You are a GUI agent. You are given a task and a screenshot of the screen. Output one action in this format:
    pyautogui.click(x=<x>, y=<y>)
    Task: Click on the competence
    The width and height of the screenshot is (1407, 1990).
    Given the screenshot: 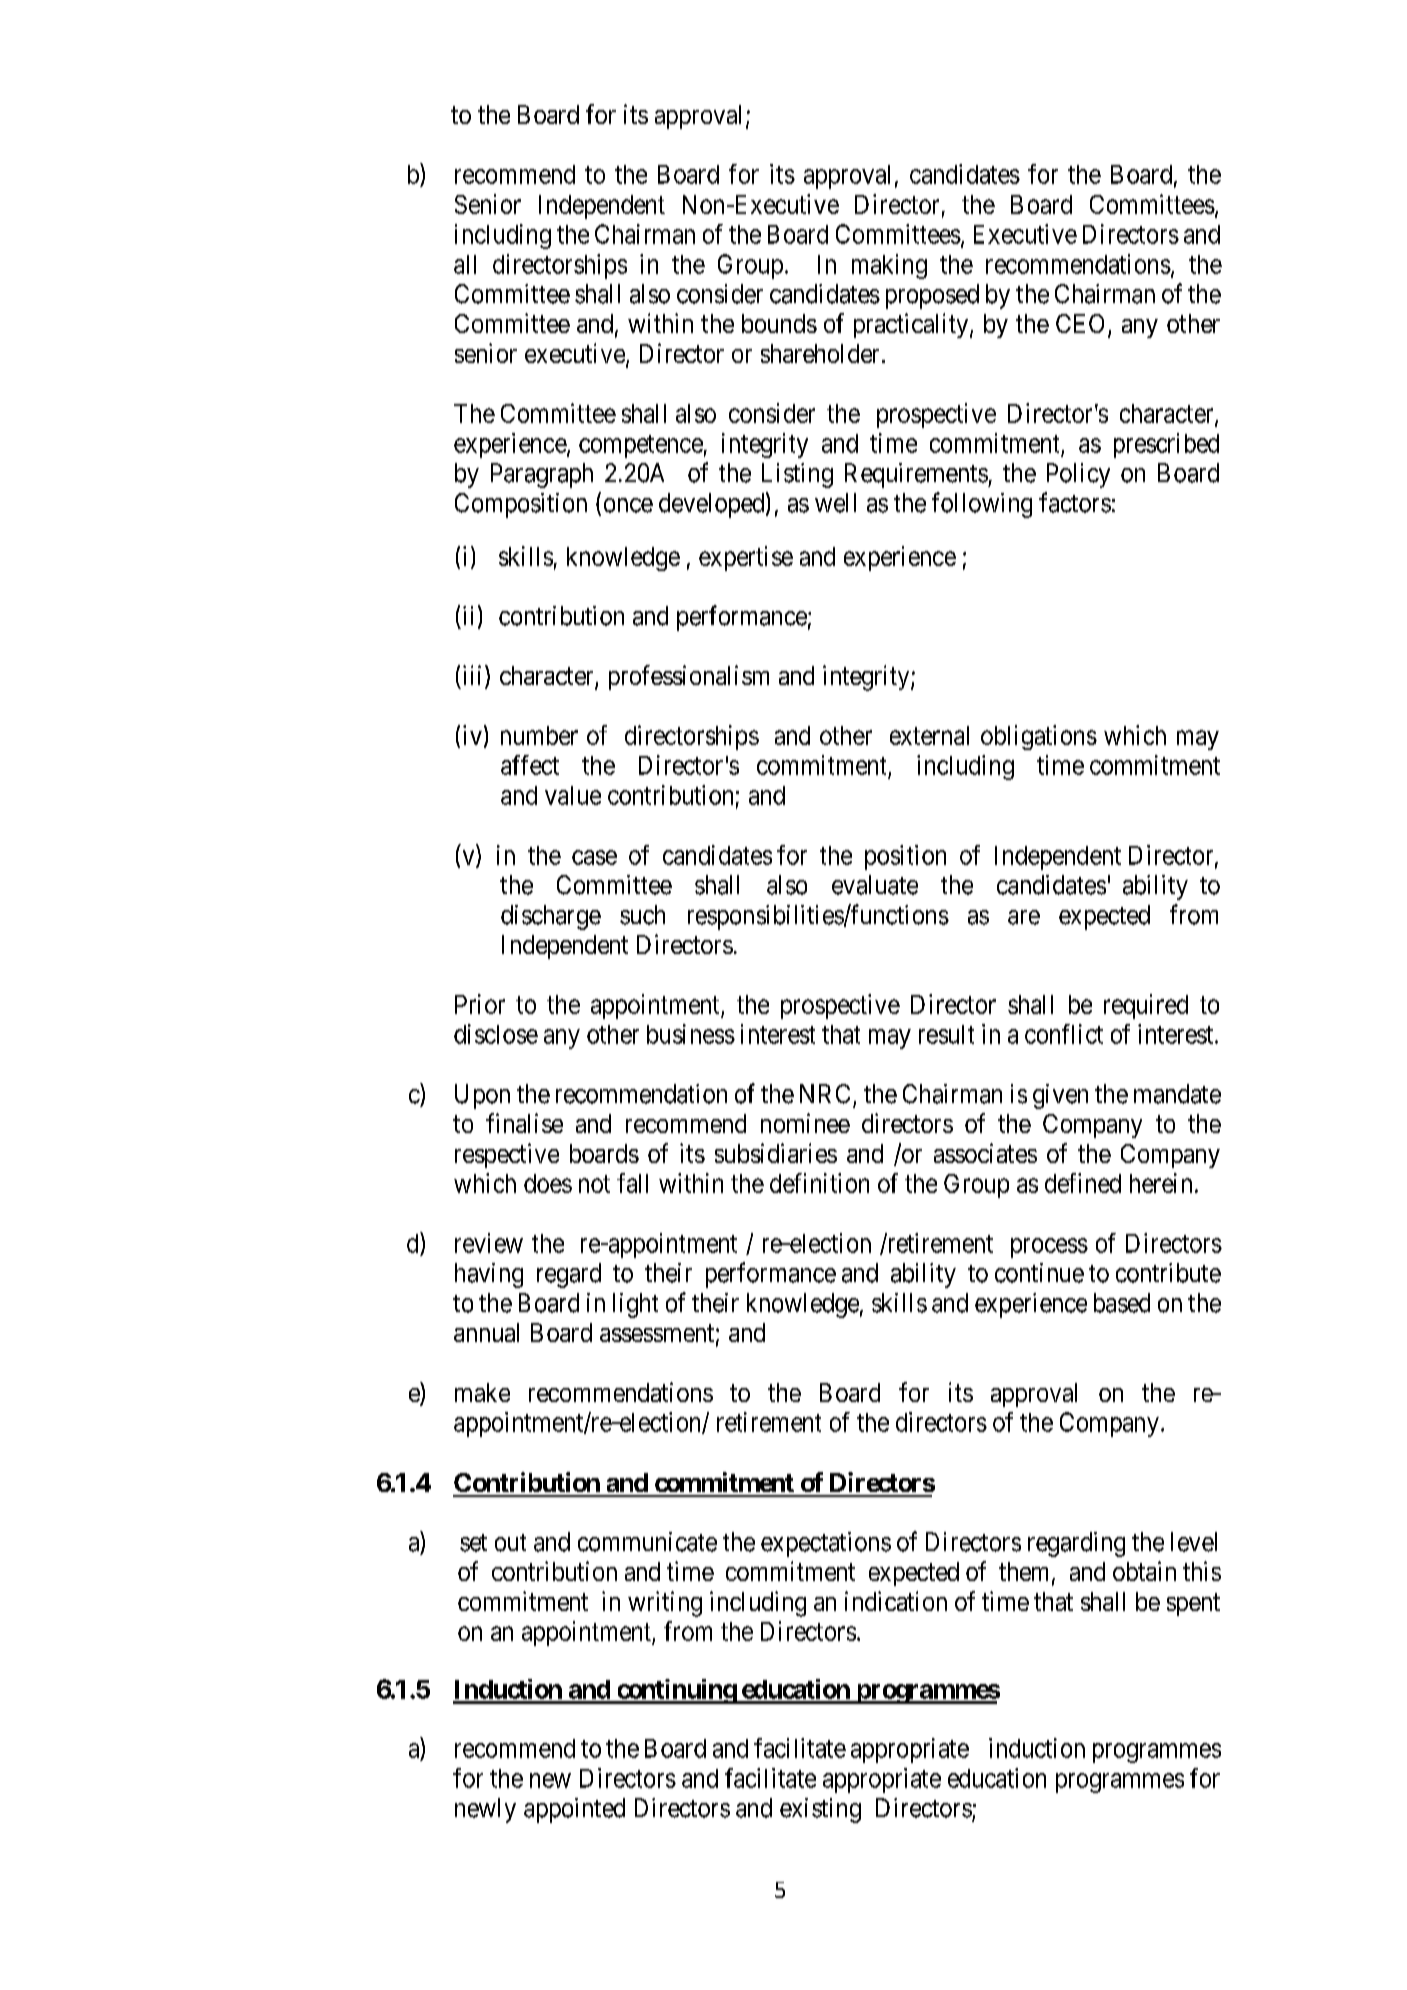 What is the action you would take?
    pyautogui.click(x=641, y=446)
